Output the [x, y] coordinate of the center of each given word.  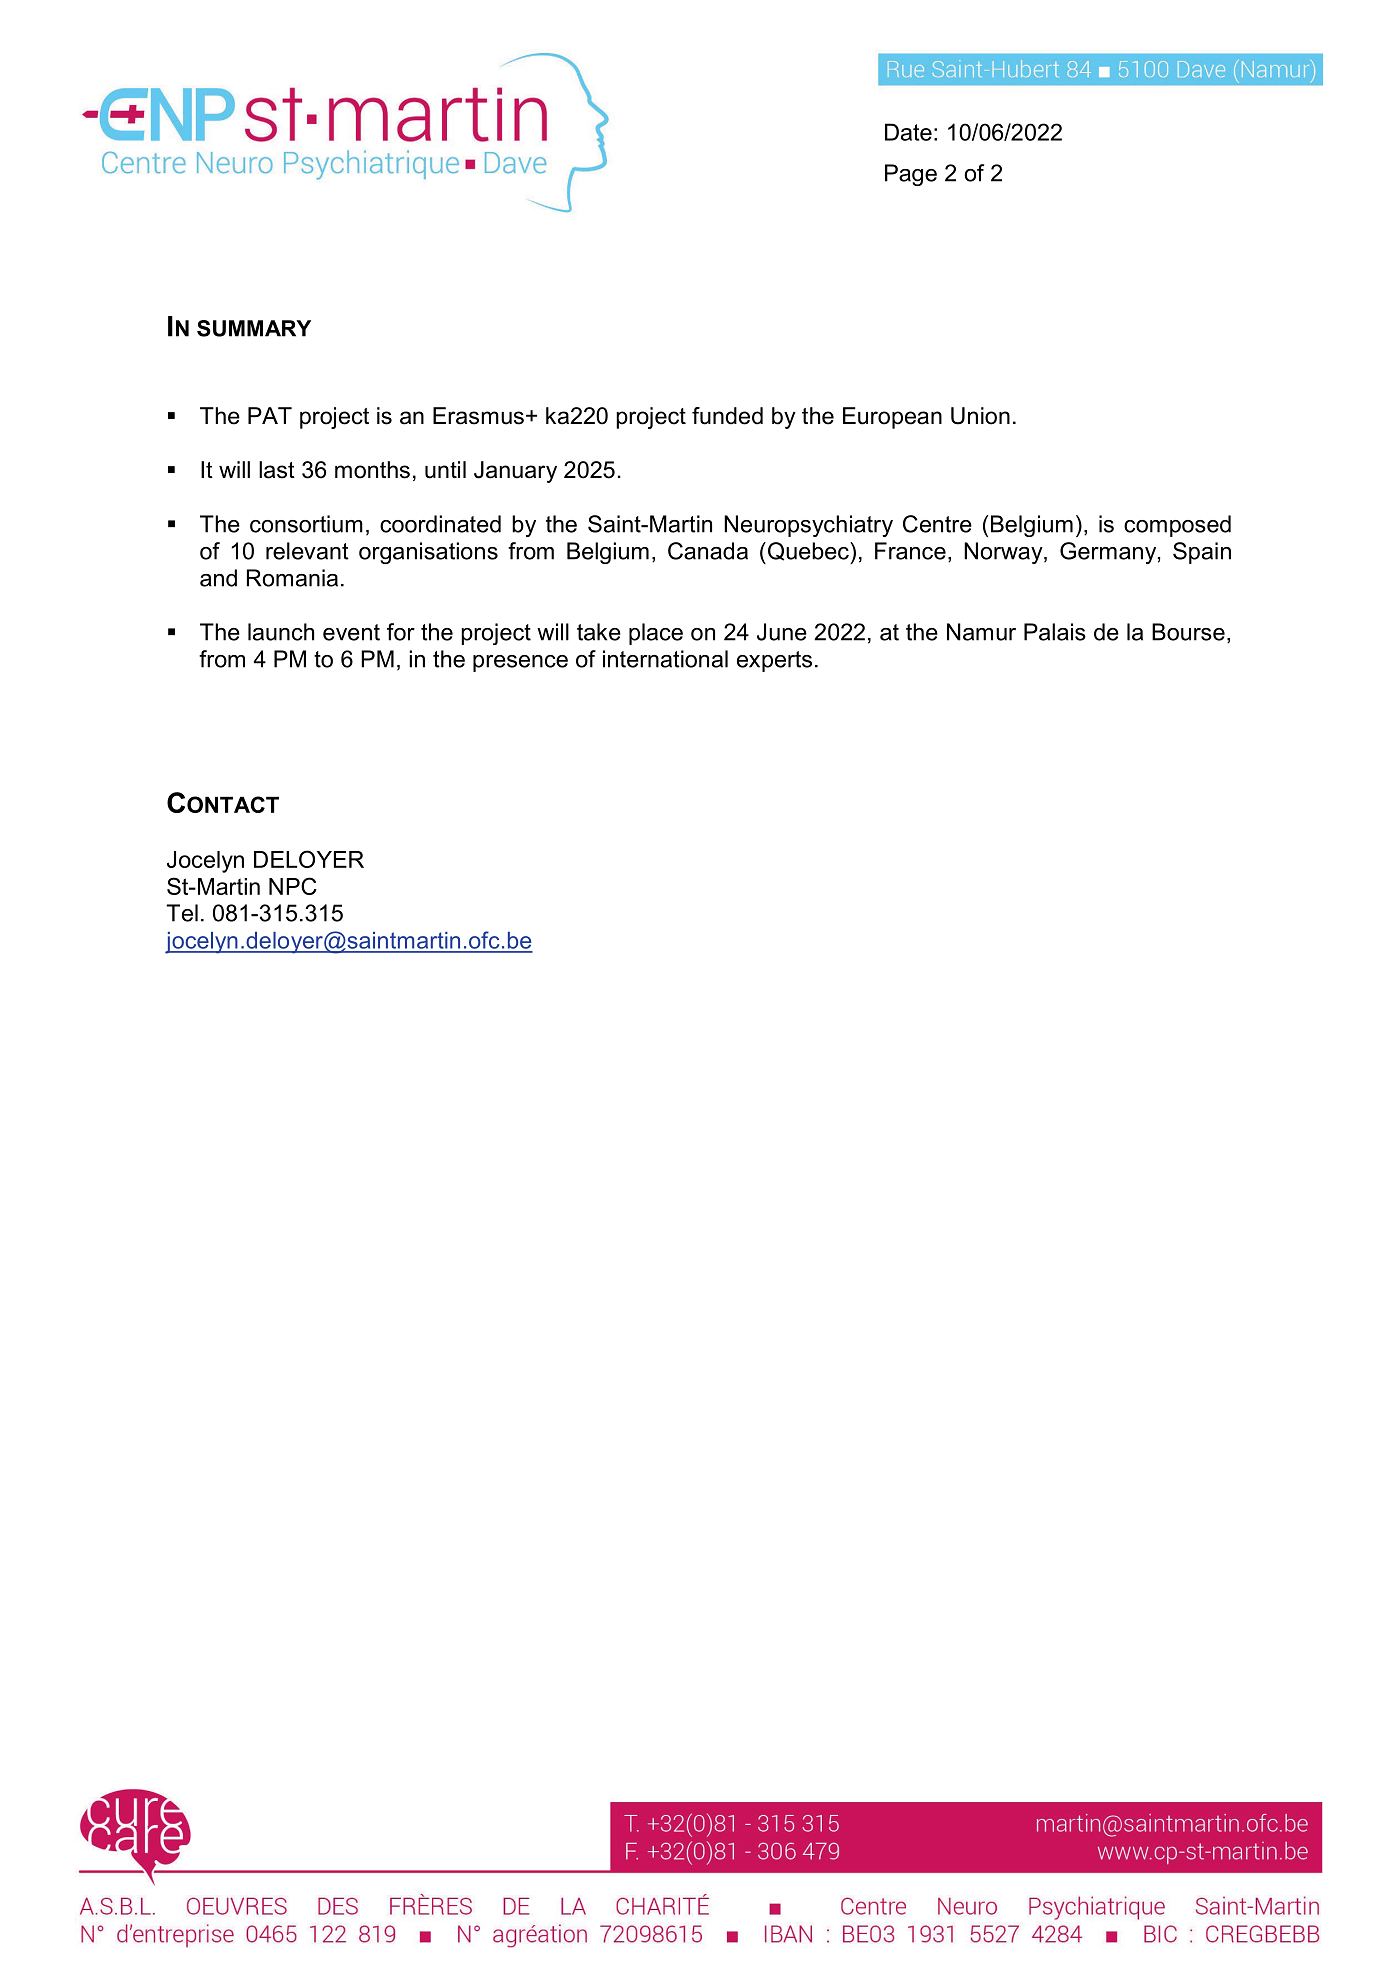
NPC [293, 886]
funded [727, 416]
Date [908, 132]
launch [281, 632]
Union [980, 416]
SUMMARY [254, 328]
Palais [1055, 632]
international [665, 659]
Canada [708, 551]
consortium [306, 524]
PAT [270, 415]
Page [911, 175]
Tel [182, 913]
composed [1177, 526]
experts [774, 661]
